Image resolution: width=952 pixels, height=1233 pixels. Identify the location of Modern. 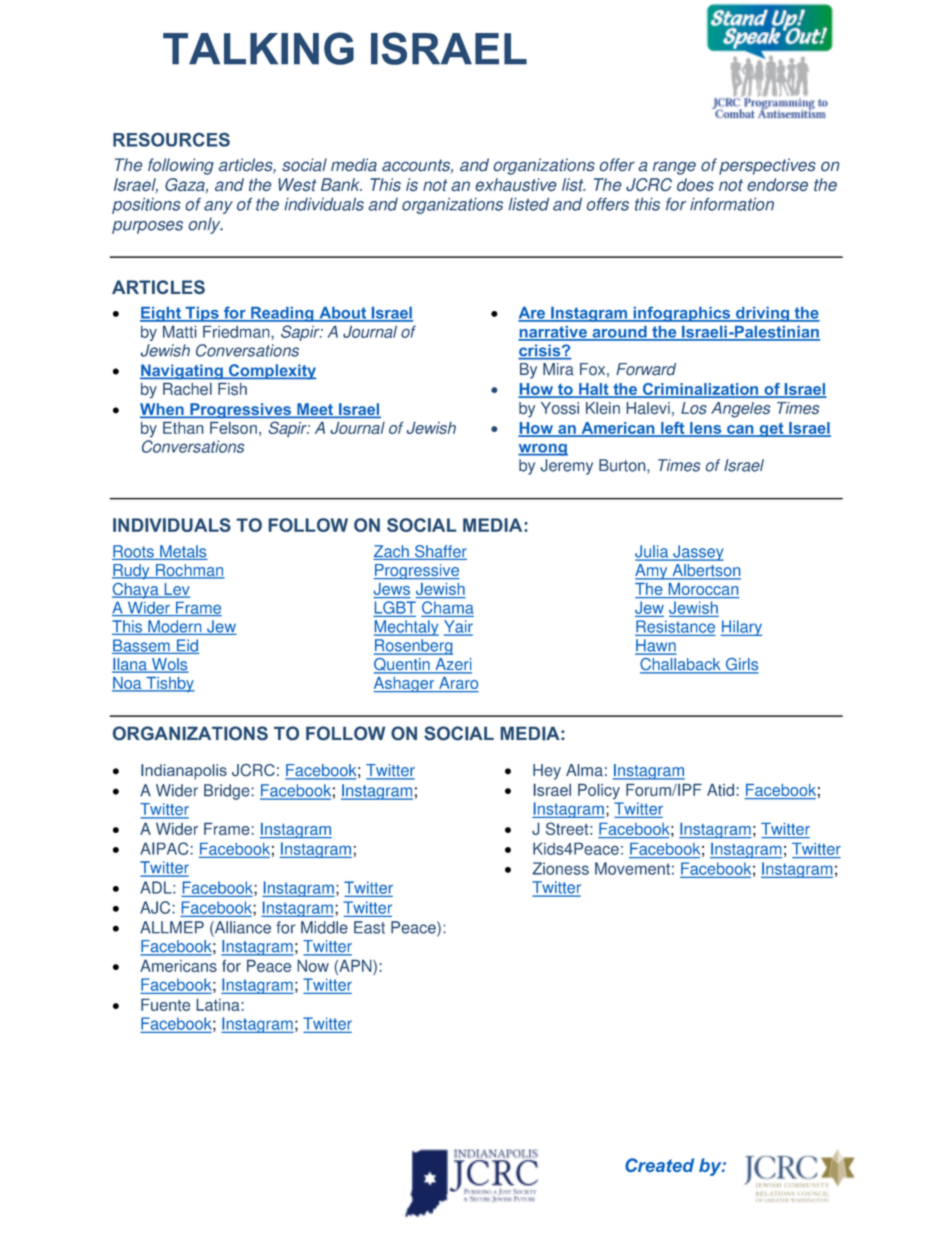
(175, 627).
